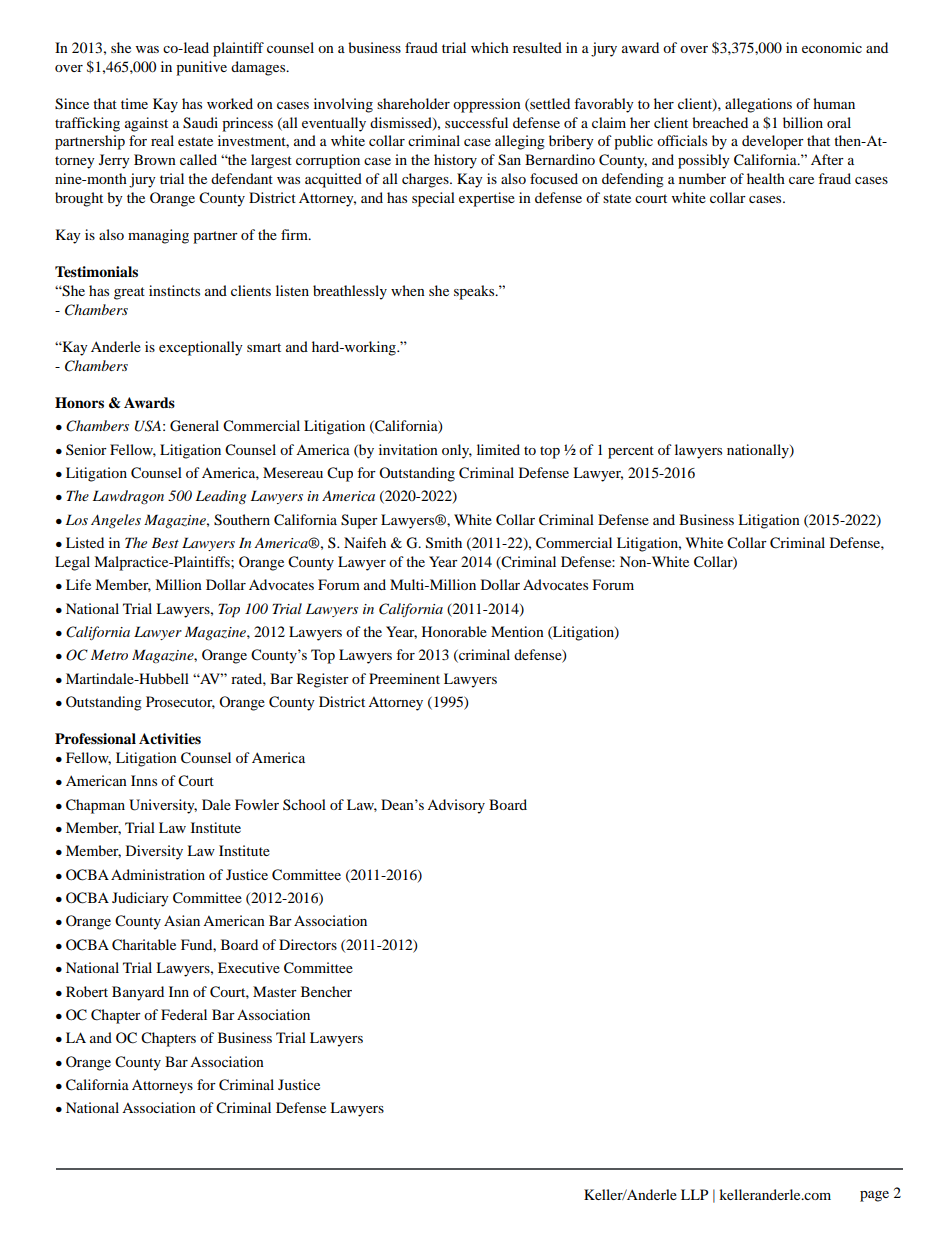 Image resolution: width=952 pixels, height=1233 pixels. I want to click on punitive, so click(201, 68).
